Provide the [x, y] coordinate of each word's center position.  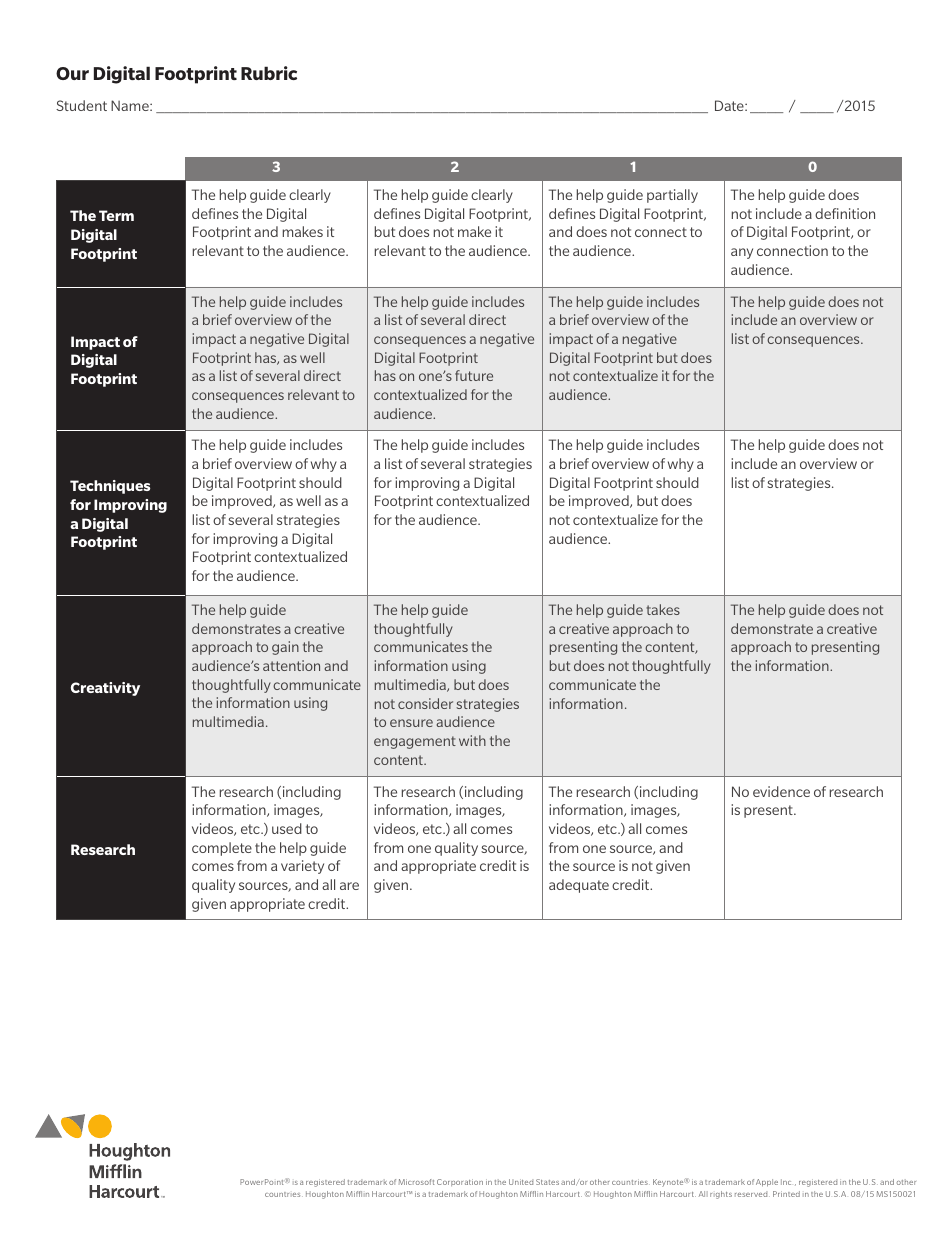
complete [222, 849]
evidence [781, 791]
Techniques [110, 487]
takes [663, 609]
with [472, 740]
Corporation [460, 1182]
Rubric [269, 73]
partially [672, 196]
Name [131, 105]
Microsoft [416, 1182]
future [474, 375]
